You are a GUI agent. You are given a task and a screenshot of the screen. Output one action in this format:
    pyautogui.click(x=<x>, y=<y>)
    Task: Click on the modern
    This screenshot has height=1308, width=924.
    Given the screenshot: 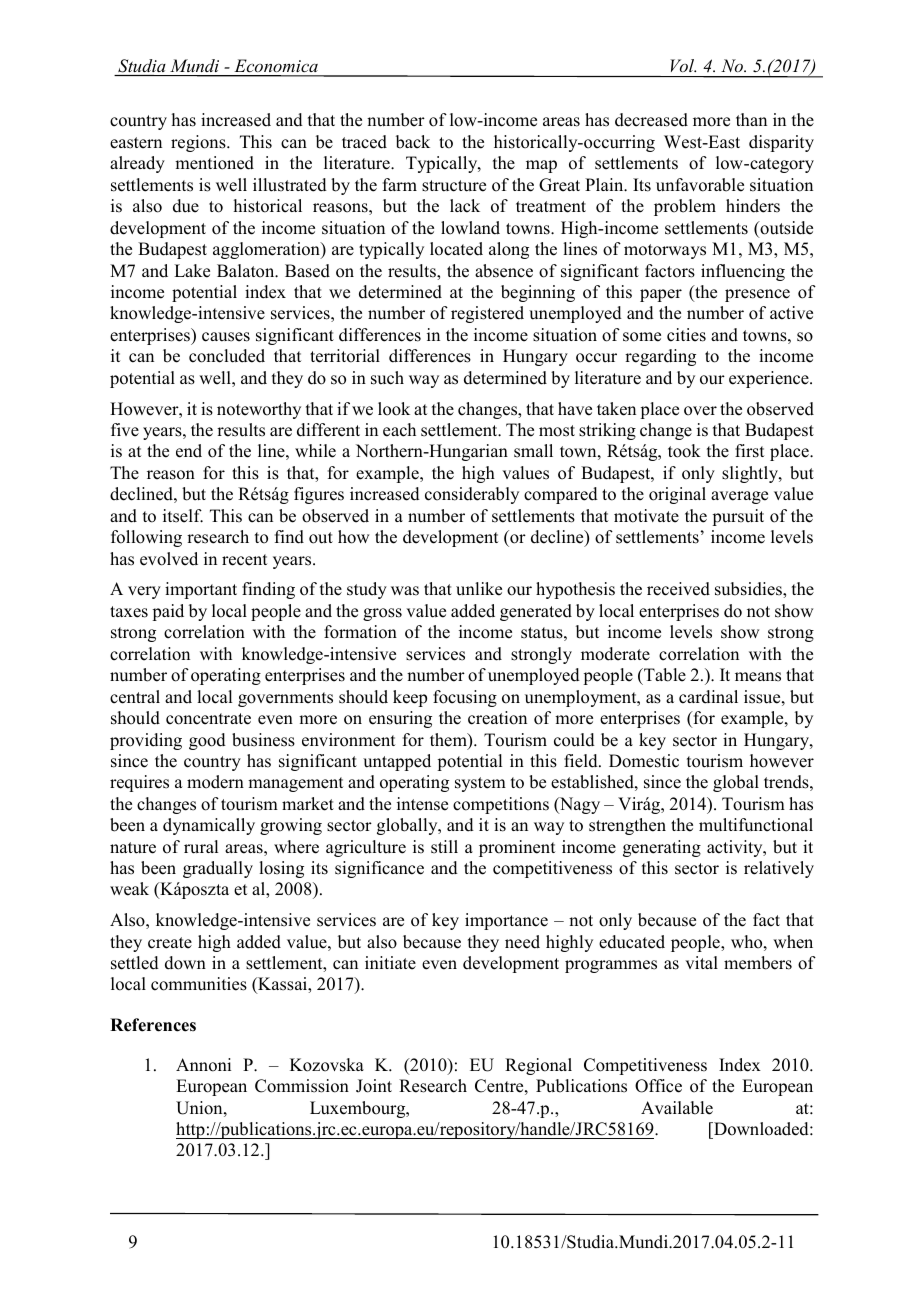 What is the action you would take?
    pyautogui.click(x=215, y=782)
